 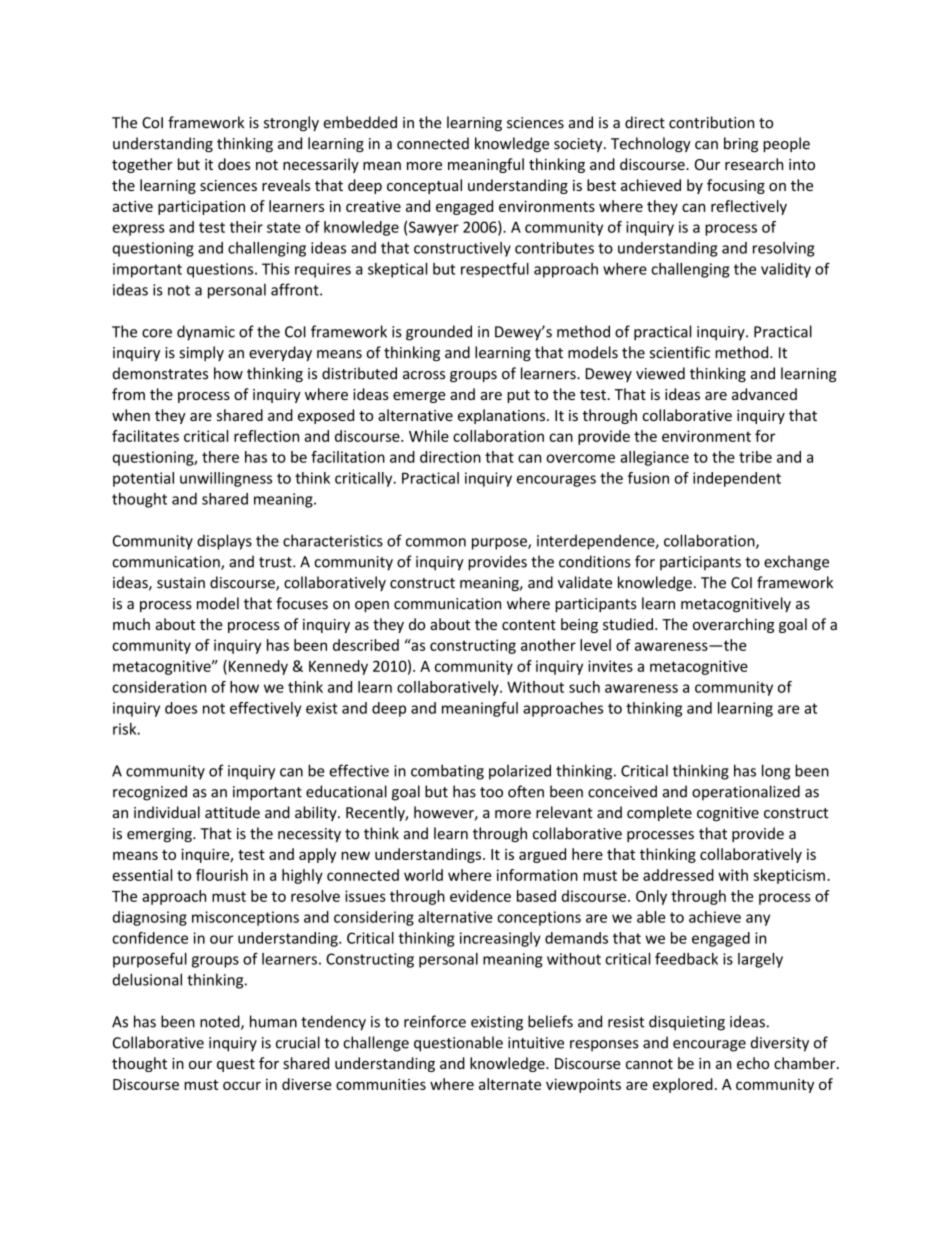 I want to click on overarching, so click(x=733, y=625).
